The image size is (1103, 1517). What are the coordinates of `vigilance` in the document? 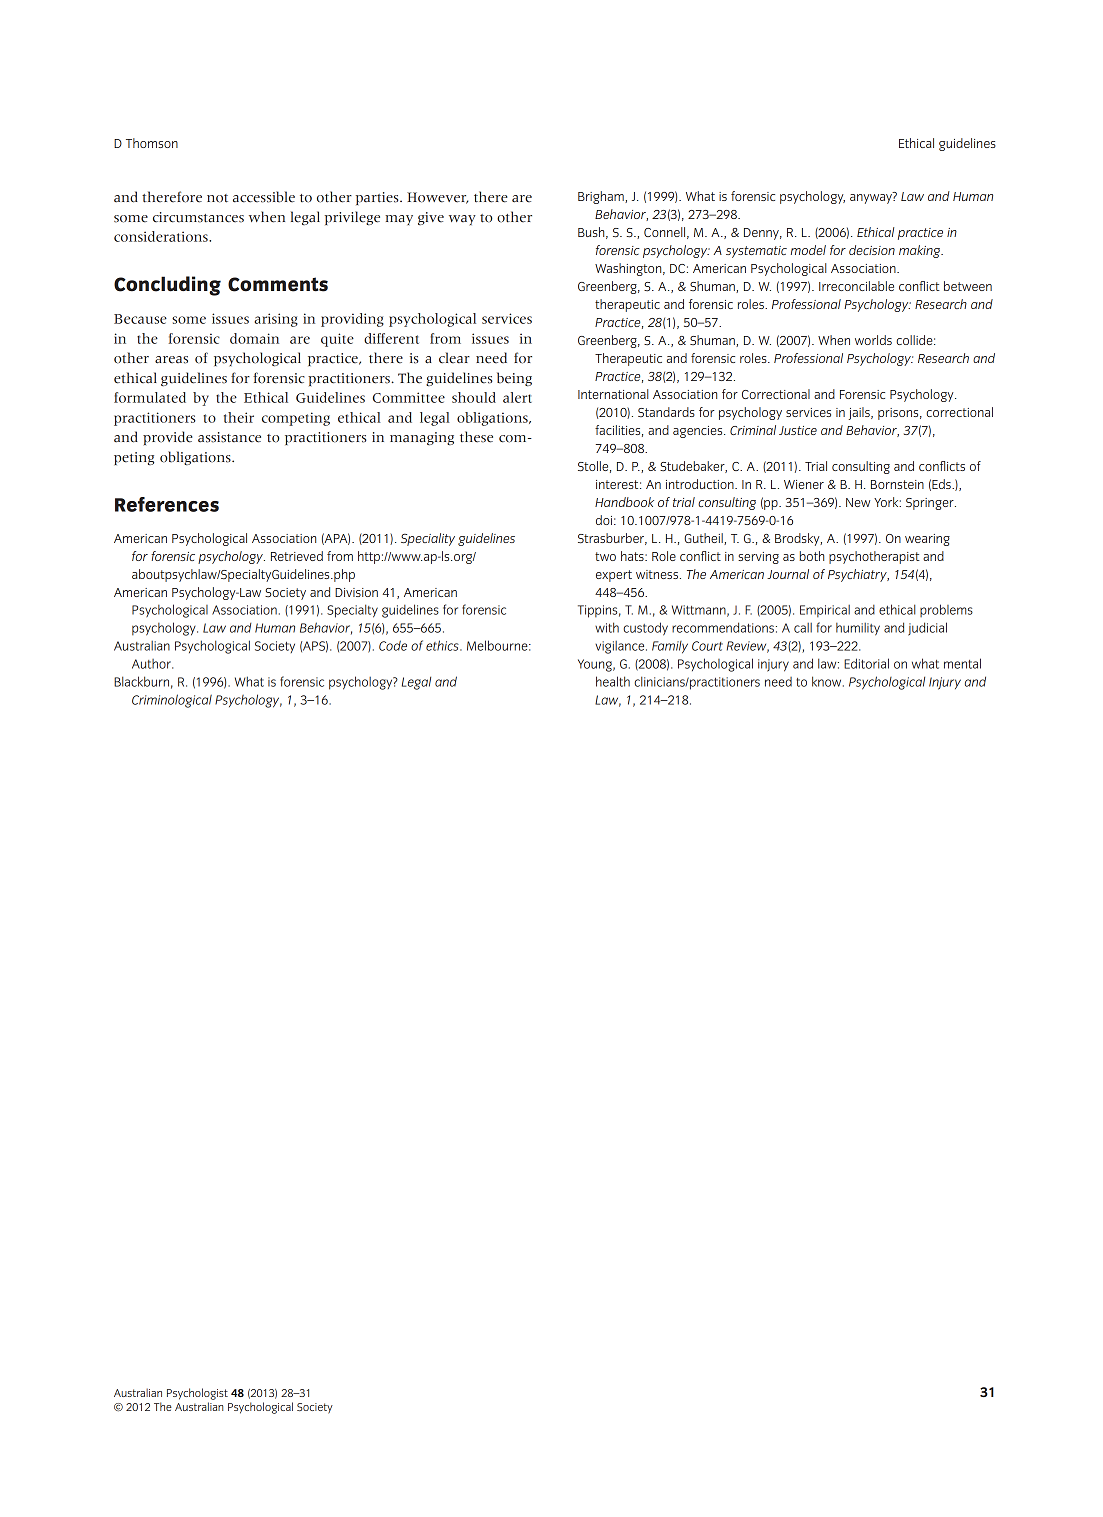 It's located at (621, 647).
